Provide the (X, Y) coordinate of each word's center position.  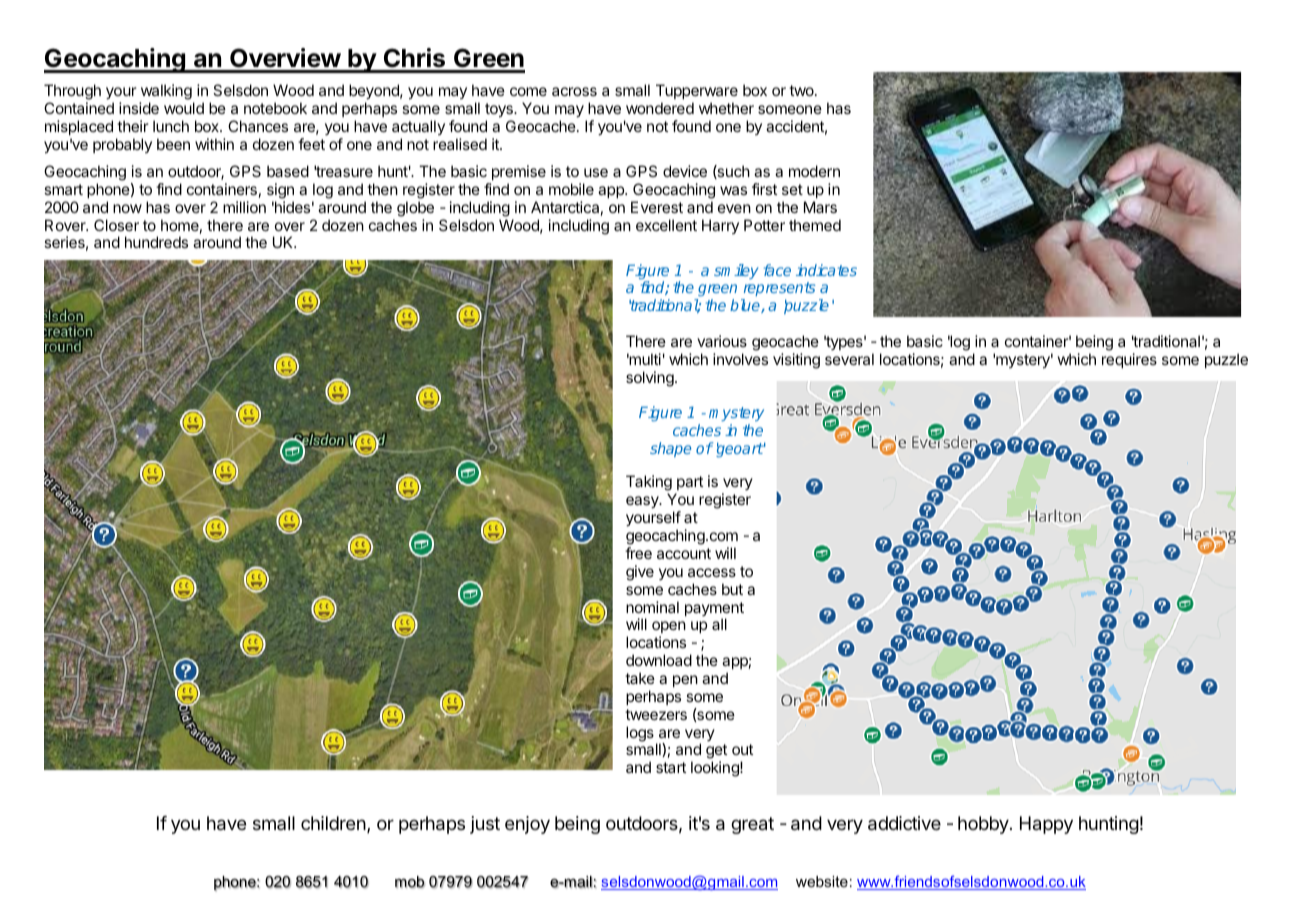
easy (643, 502)
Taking (649, 484)
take (640, 678)
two (802, 90)
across (574, 91)
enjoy (527, 825)
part (689, 485)
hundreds (156, 242)
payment (714, 610)
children (333, 823)
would (184, 108)
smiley (736, 271)
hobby (984, 825)
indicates (826, 270)
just (485, 825)
